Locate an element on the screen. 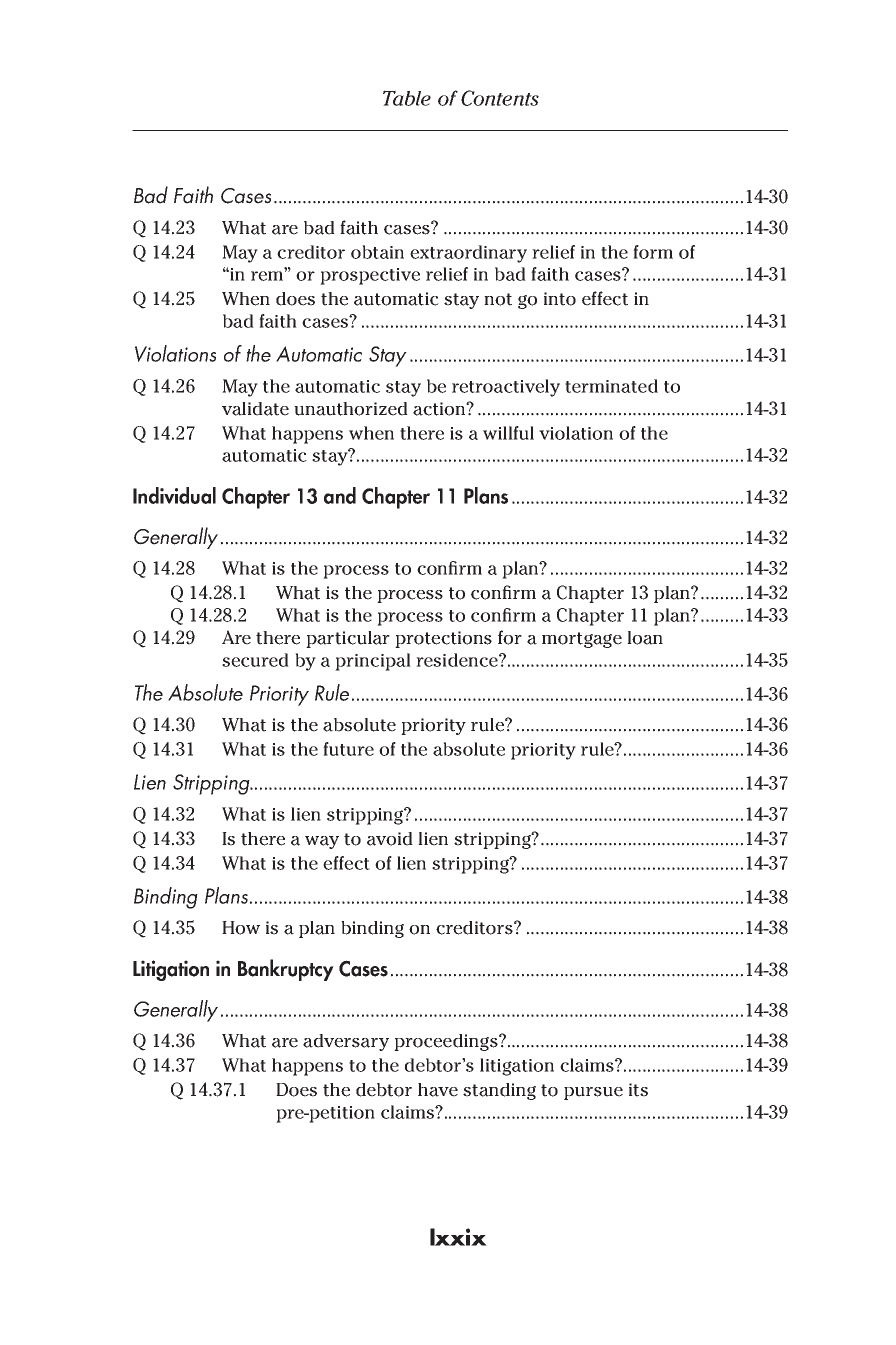  mortgage is located at coordinates (582, 640).
